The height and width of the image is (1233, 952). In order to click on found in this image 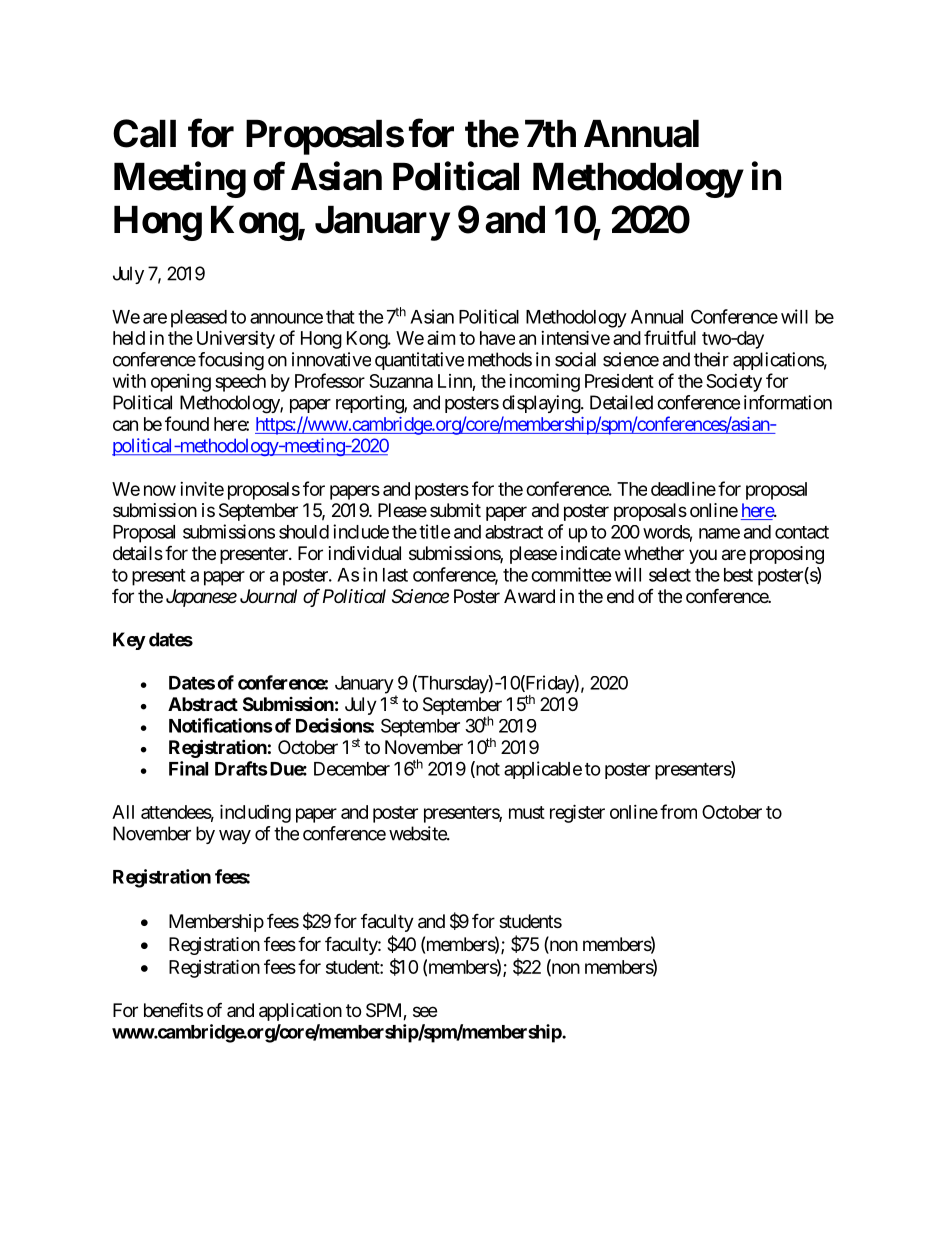, I will do `click(187, 423)`.
